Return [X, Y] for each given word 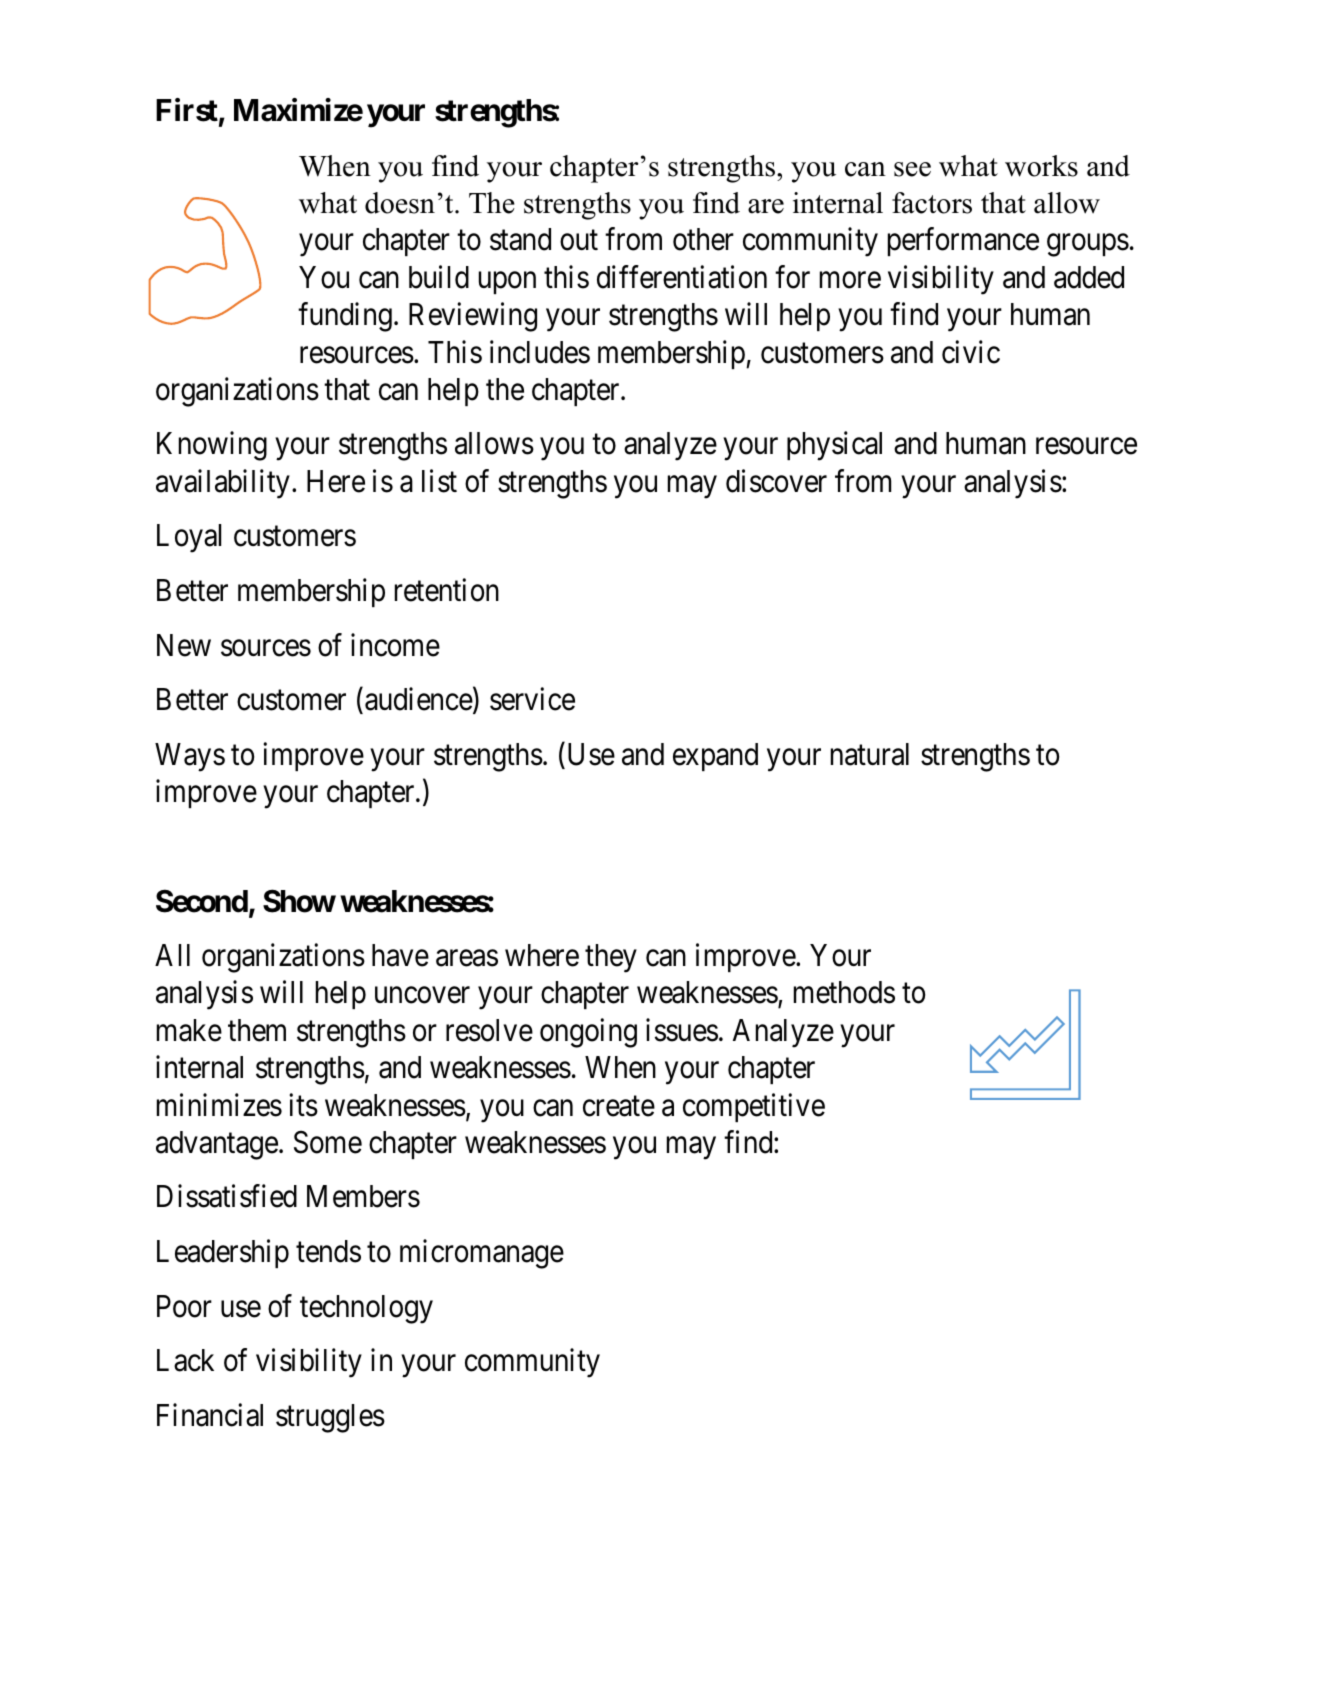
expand [715, 757]
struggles [330, 1418]
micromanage [482, 1254]
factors [932, 203]
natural [870, 754]
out [579, 241]
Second [202, 901]
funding [345, 317]
